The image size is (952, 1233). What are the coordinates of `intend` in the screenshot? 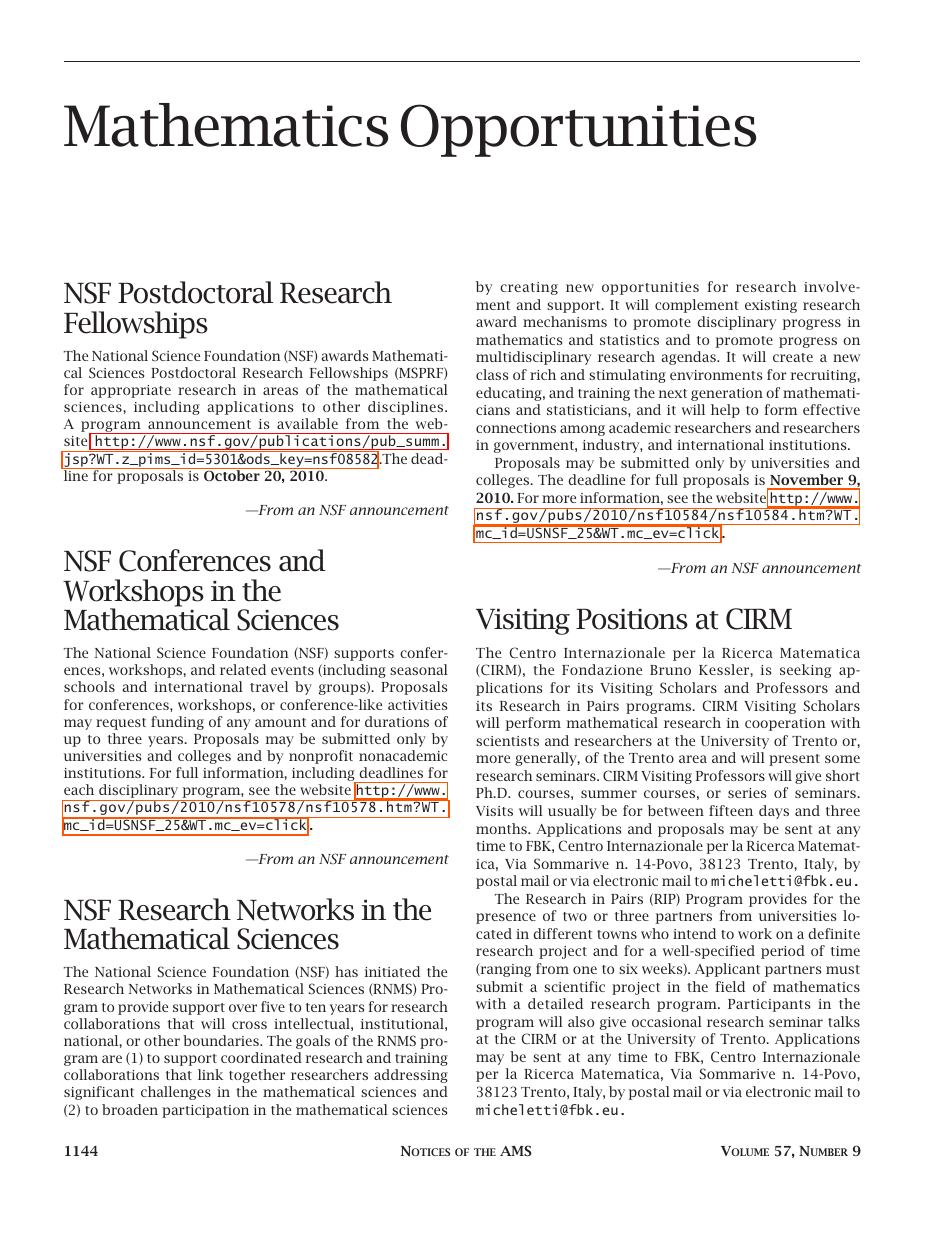 It's located at (694, 933).
